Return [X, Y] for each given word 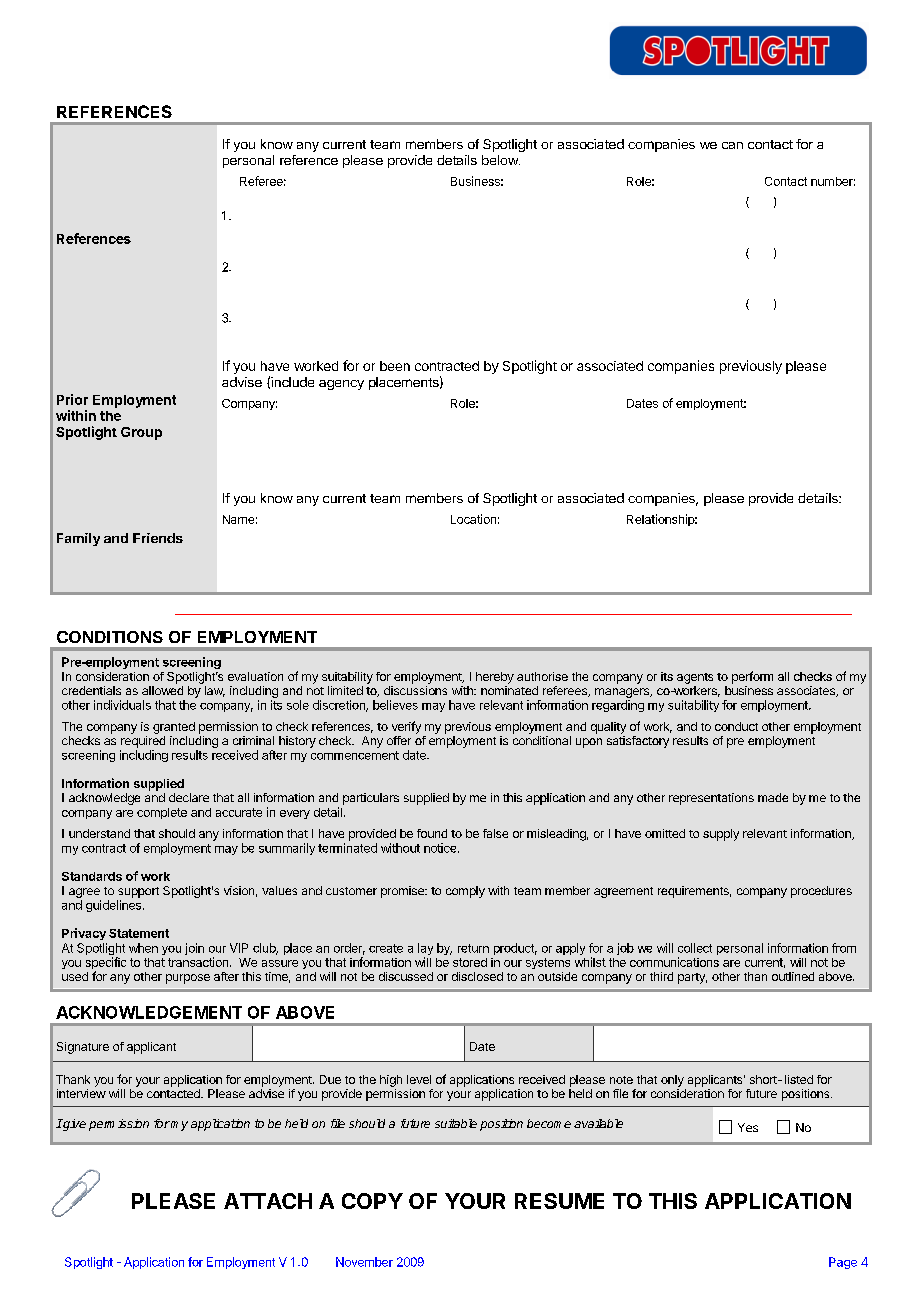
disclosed [477, 976]
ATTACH [268, 1201]
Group [141, 433]
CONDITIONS [110, 637]
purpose [188, 979]
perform [752, 677]
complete [162, 813]
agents [695, 678]
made [773, 797]
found [432, 833]
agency [341, 385]
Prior [72, 399]
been [395, 366]
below [501, 160]
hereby [495, 678]
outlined [793, 976]
